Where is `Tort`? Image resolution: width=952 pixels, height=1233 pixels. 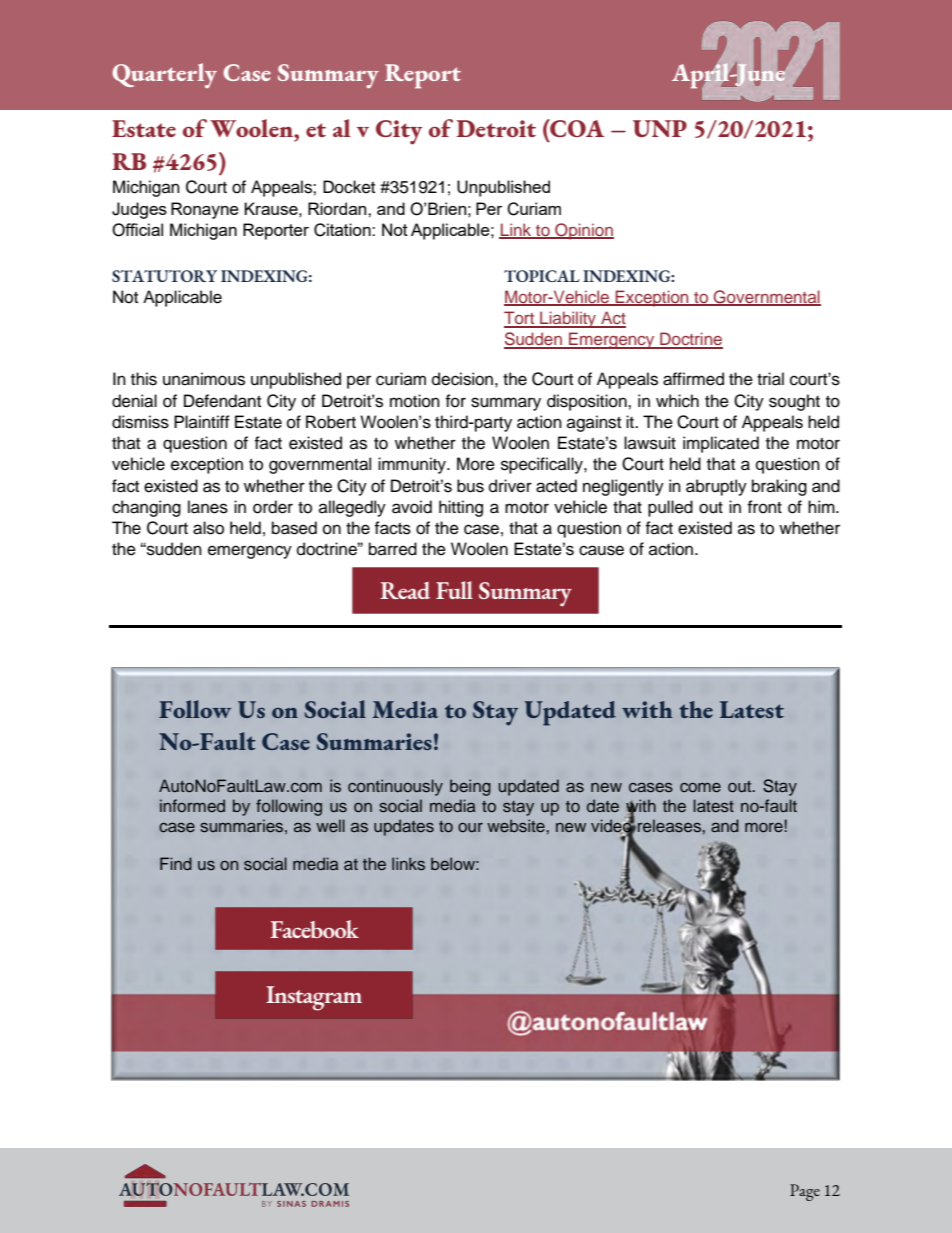 Tort is located at coordinates (520, 319).
